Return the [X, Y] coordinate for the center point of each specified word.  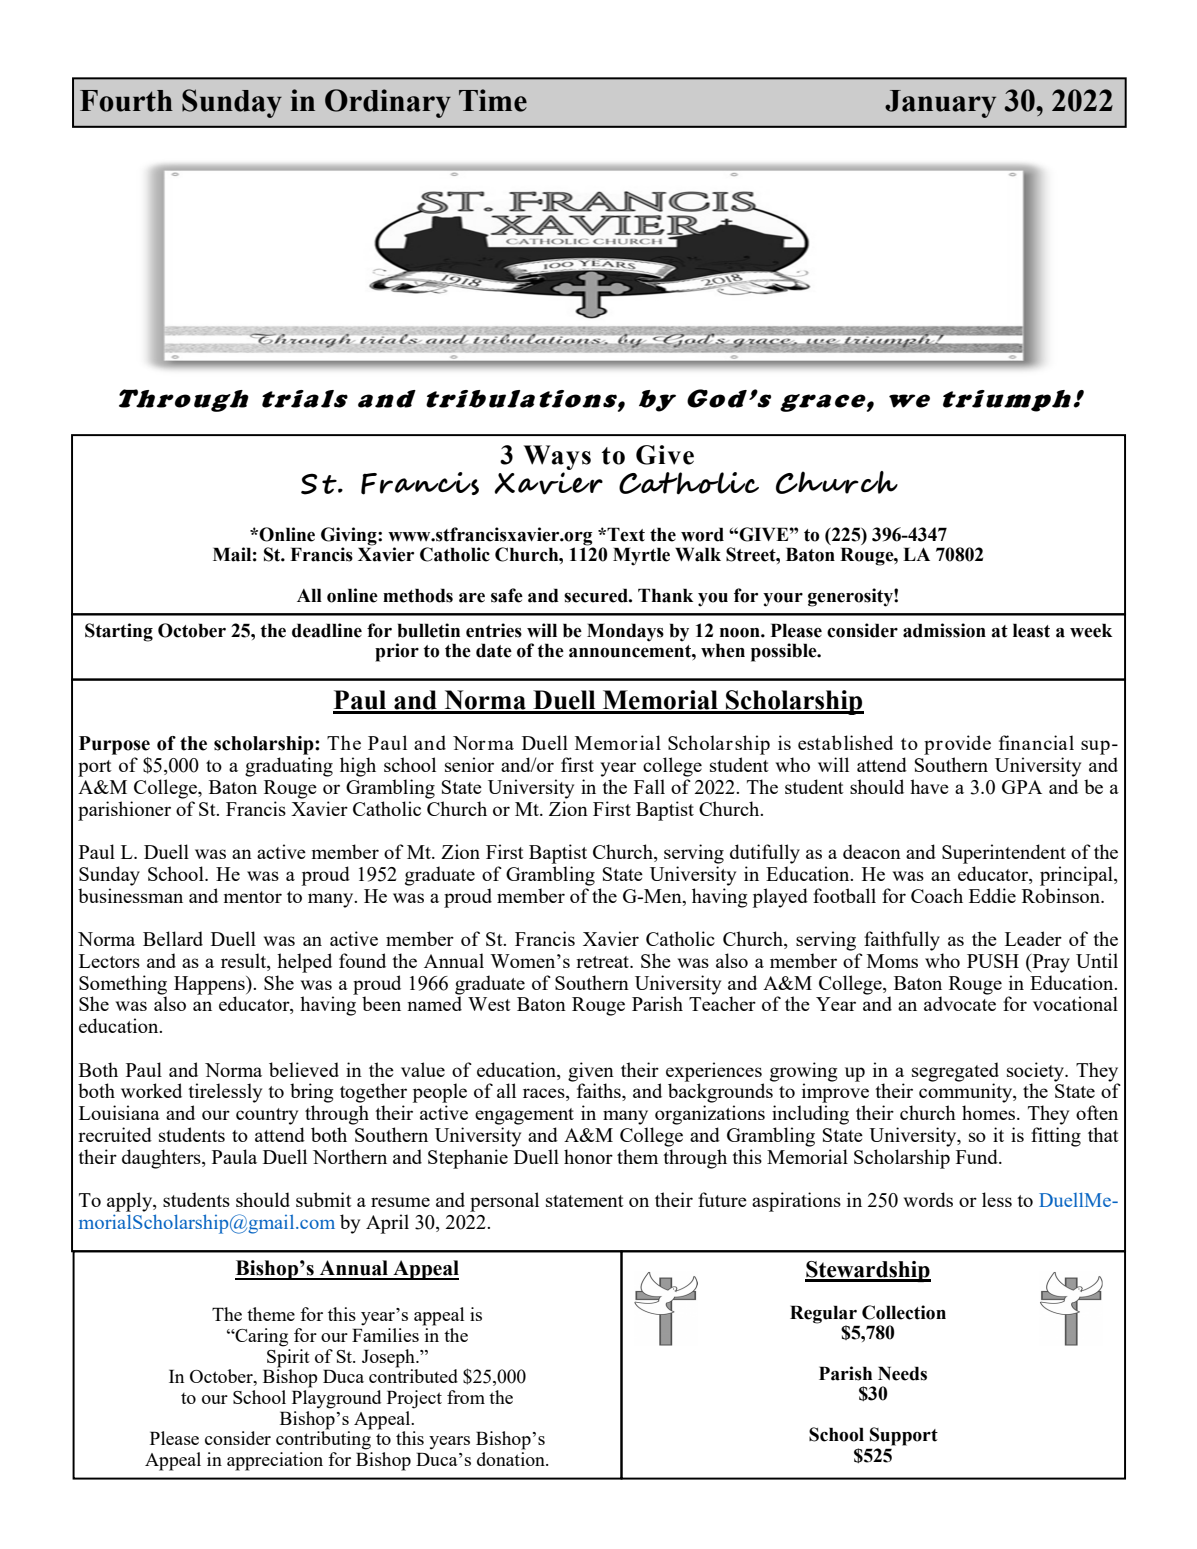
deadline [327, 630]
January [940, 104]
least [1031, 630]
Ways [557, 459]
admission [944, 630]
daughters [162, 1159]
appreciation [275, 1461]
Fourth [126, 101]
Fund [978, 1156]
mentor [253, 897]
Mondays [625, 632]
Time [493, 100]
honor [588, 1156]
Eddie [992, 895]
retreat [603, 962]
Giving [350, 536]
